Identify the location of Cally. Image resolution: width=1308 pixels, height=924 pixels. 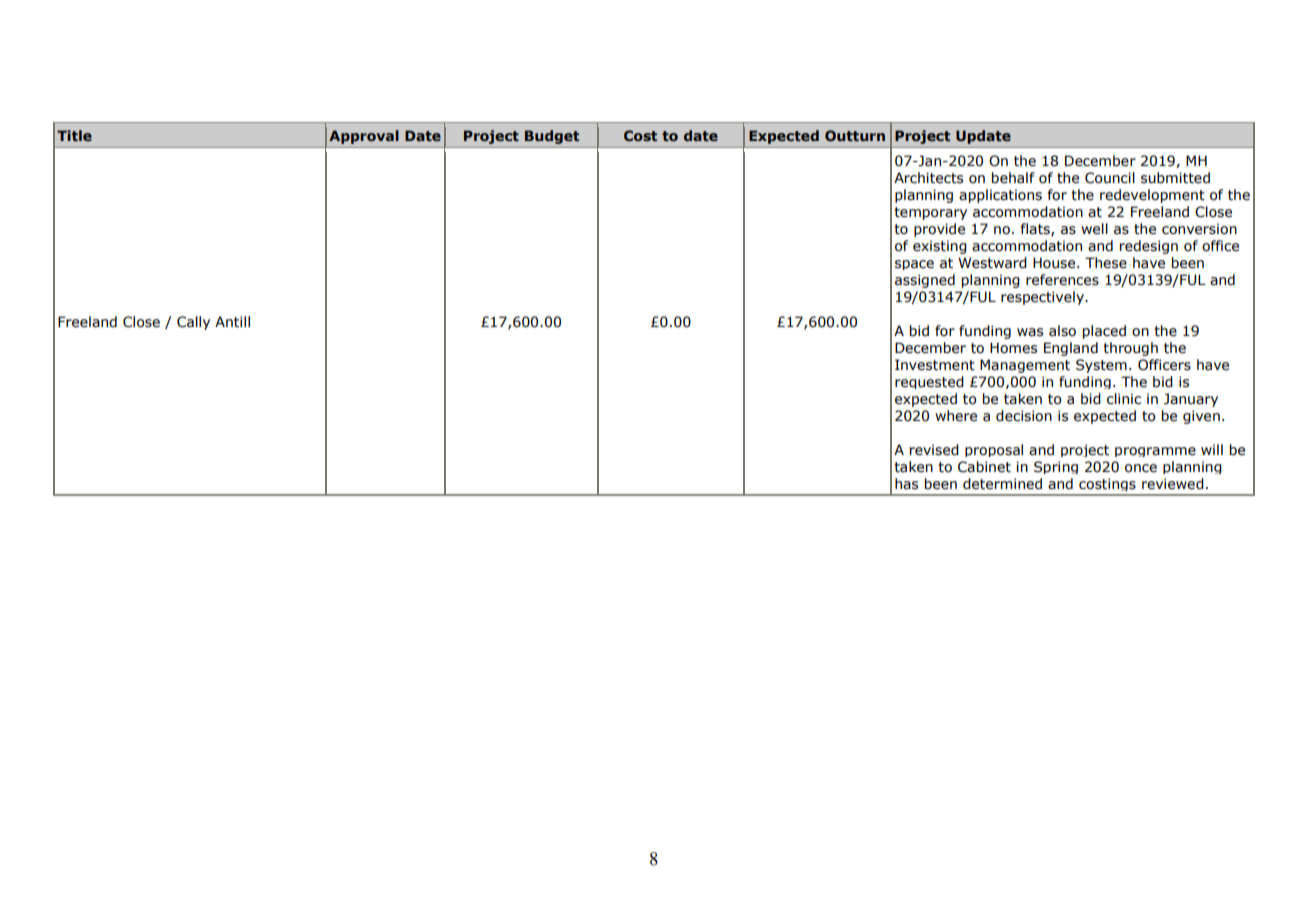
(193, 323).
